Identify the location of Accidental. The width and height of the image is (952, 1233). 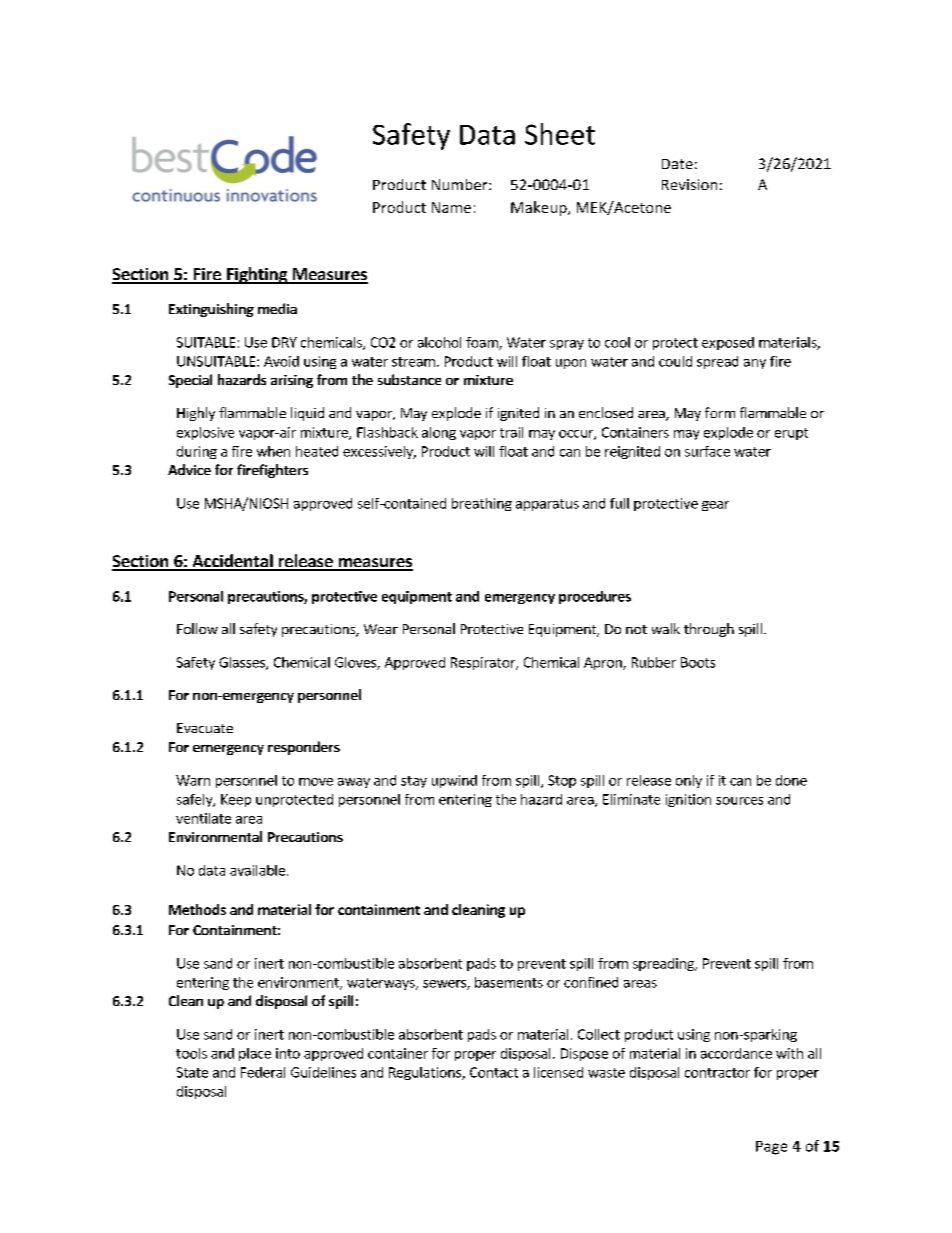
(232, 562).
